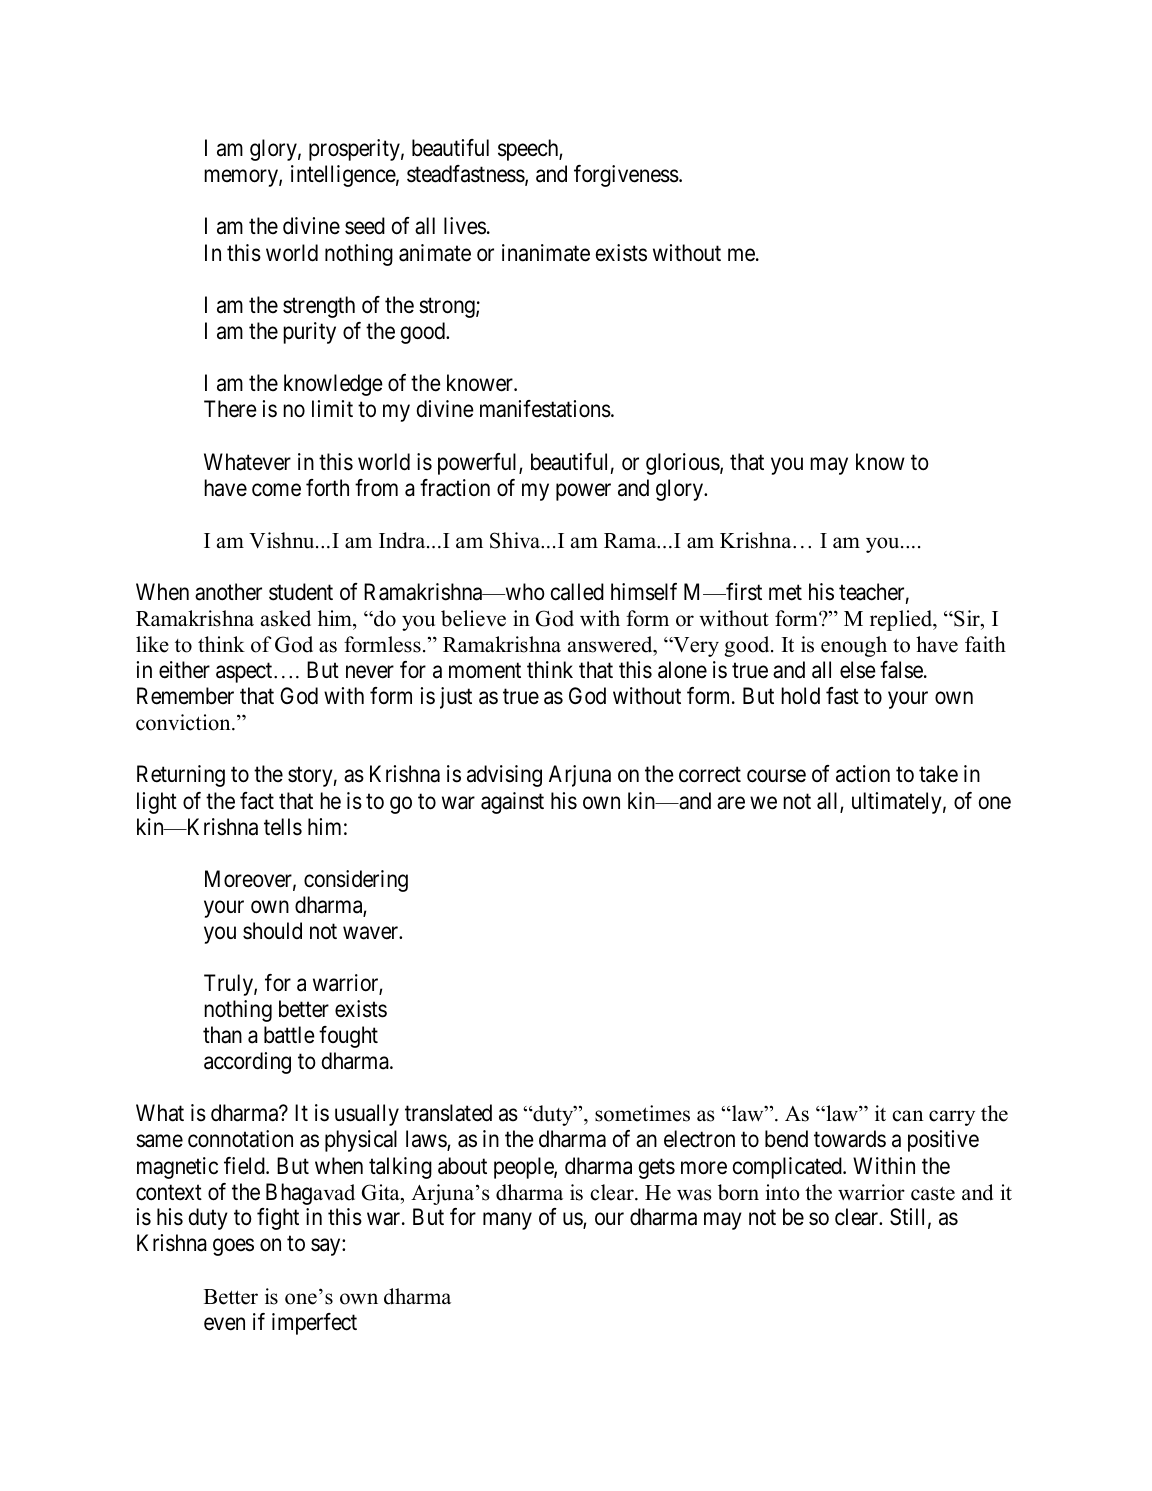 This page has width=1152, height=1491. Describe the element at coordinates (276, 490) in the page. I see `come` at that location.
